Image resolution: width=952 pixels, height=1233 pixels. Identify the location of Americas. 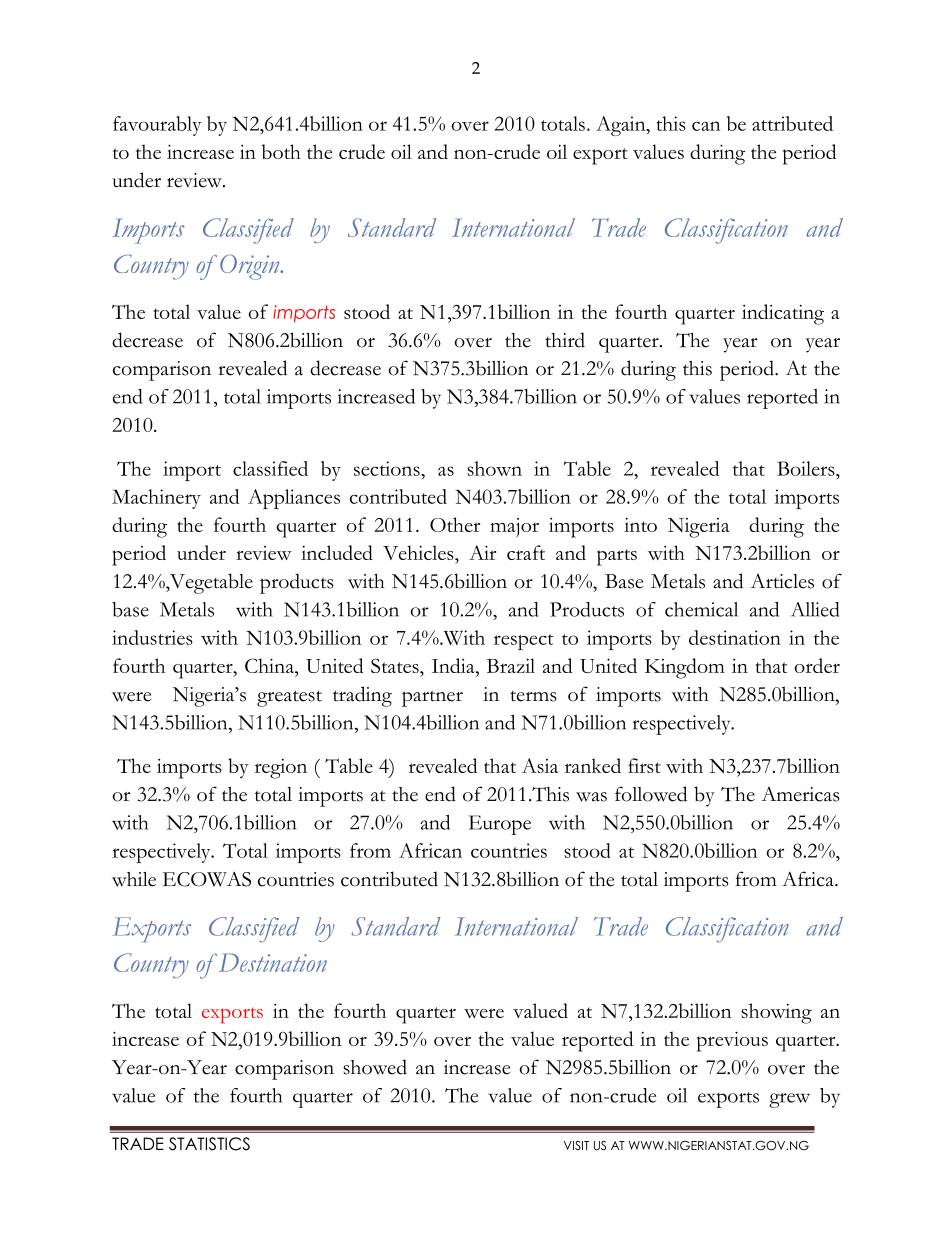
(800, 794).
